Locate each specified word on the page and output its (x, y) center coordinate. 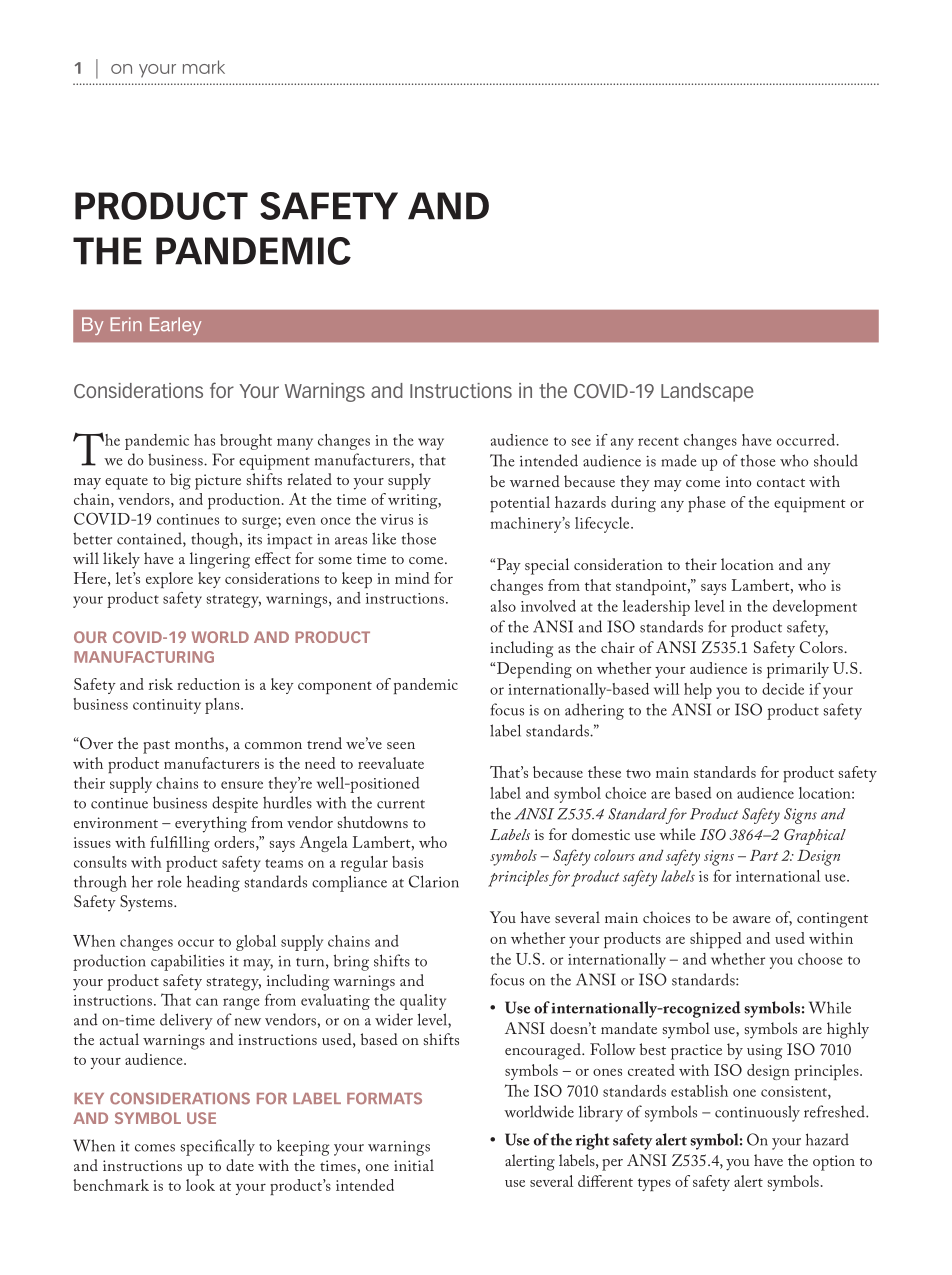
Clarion (434, 881)
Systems (147, 903)
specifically (217, 1147)
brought (246, 442)
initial (414, 1165)
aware (752, 919)
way (431, 444)
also (503, 606)
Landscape (707, 392)
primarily (798, 670)
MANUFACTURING (144, 657)
